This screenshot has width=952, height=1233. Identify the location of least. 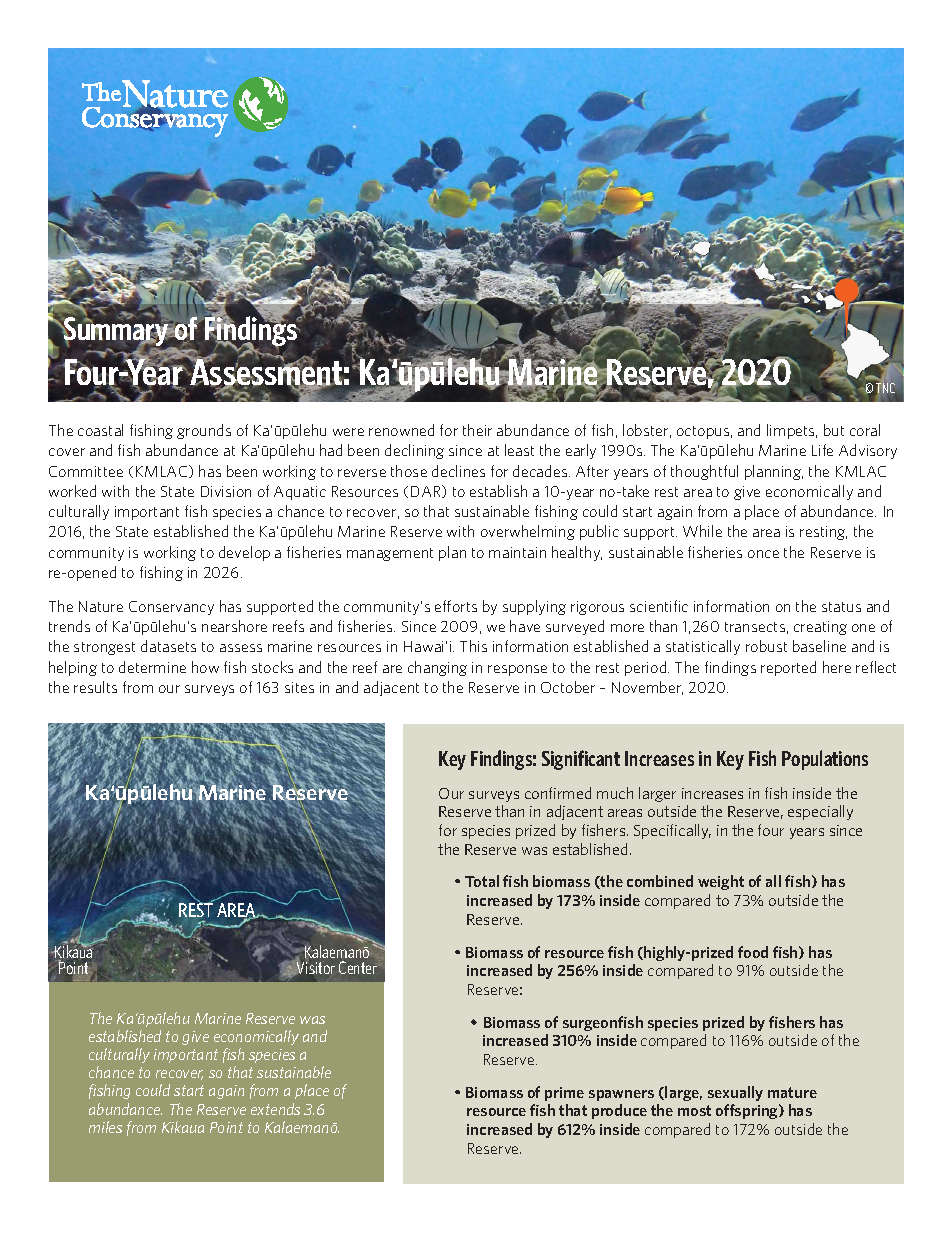
(519, 450).
